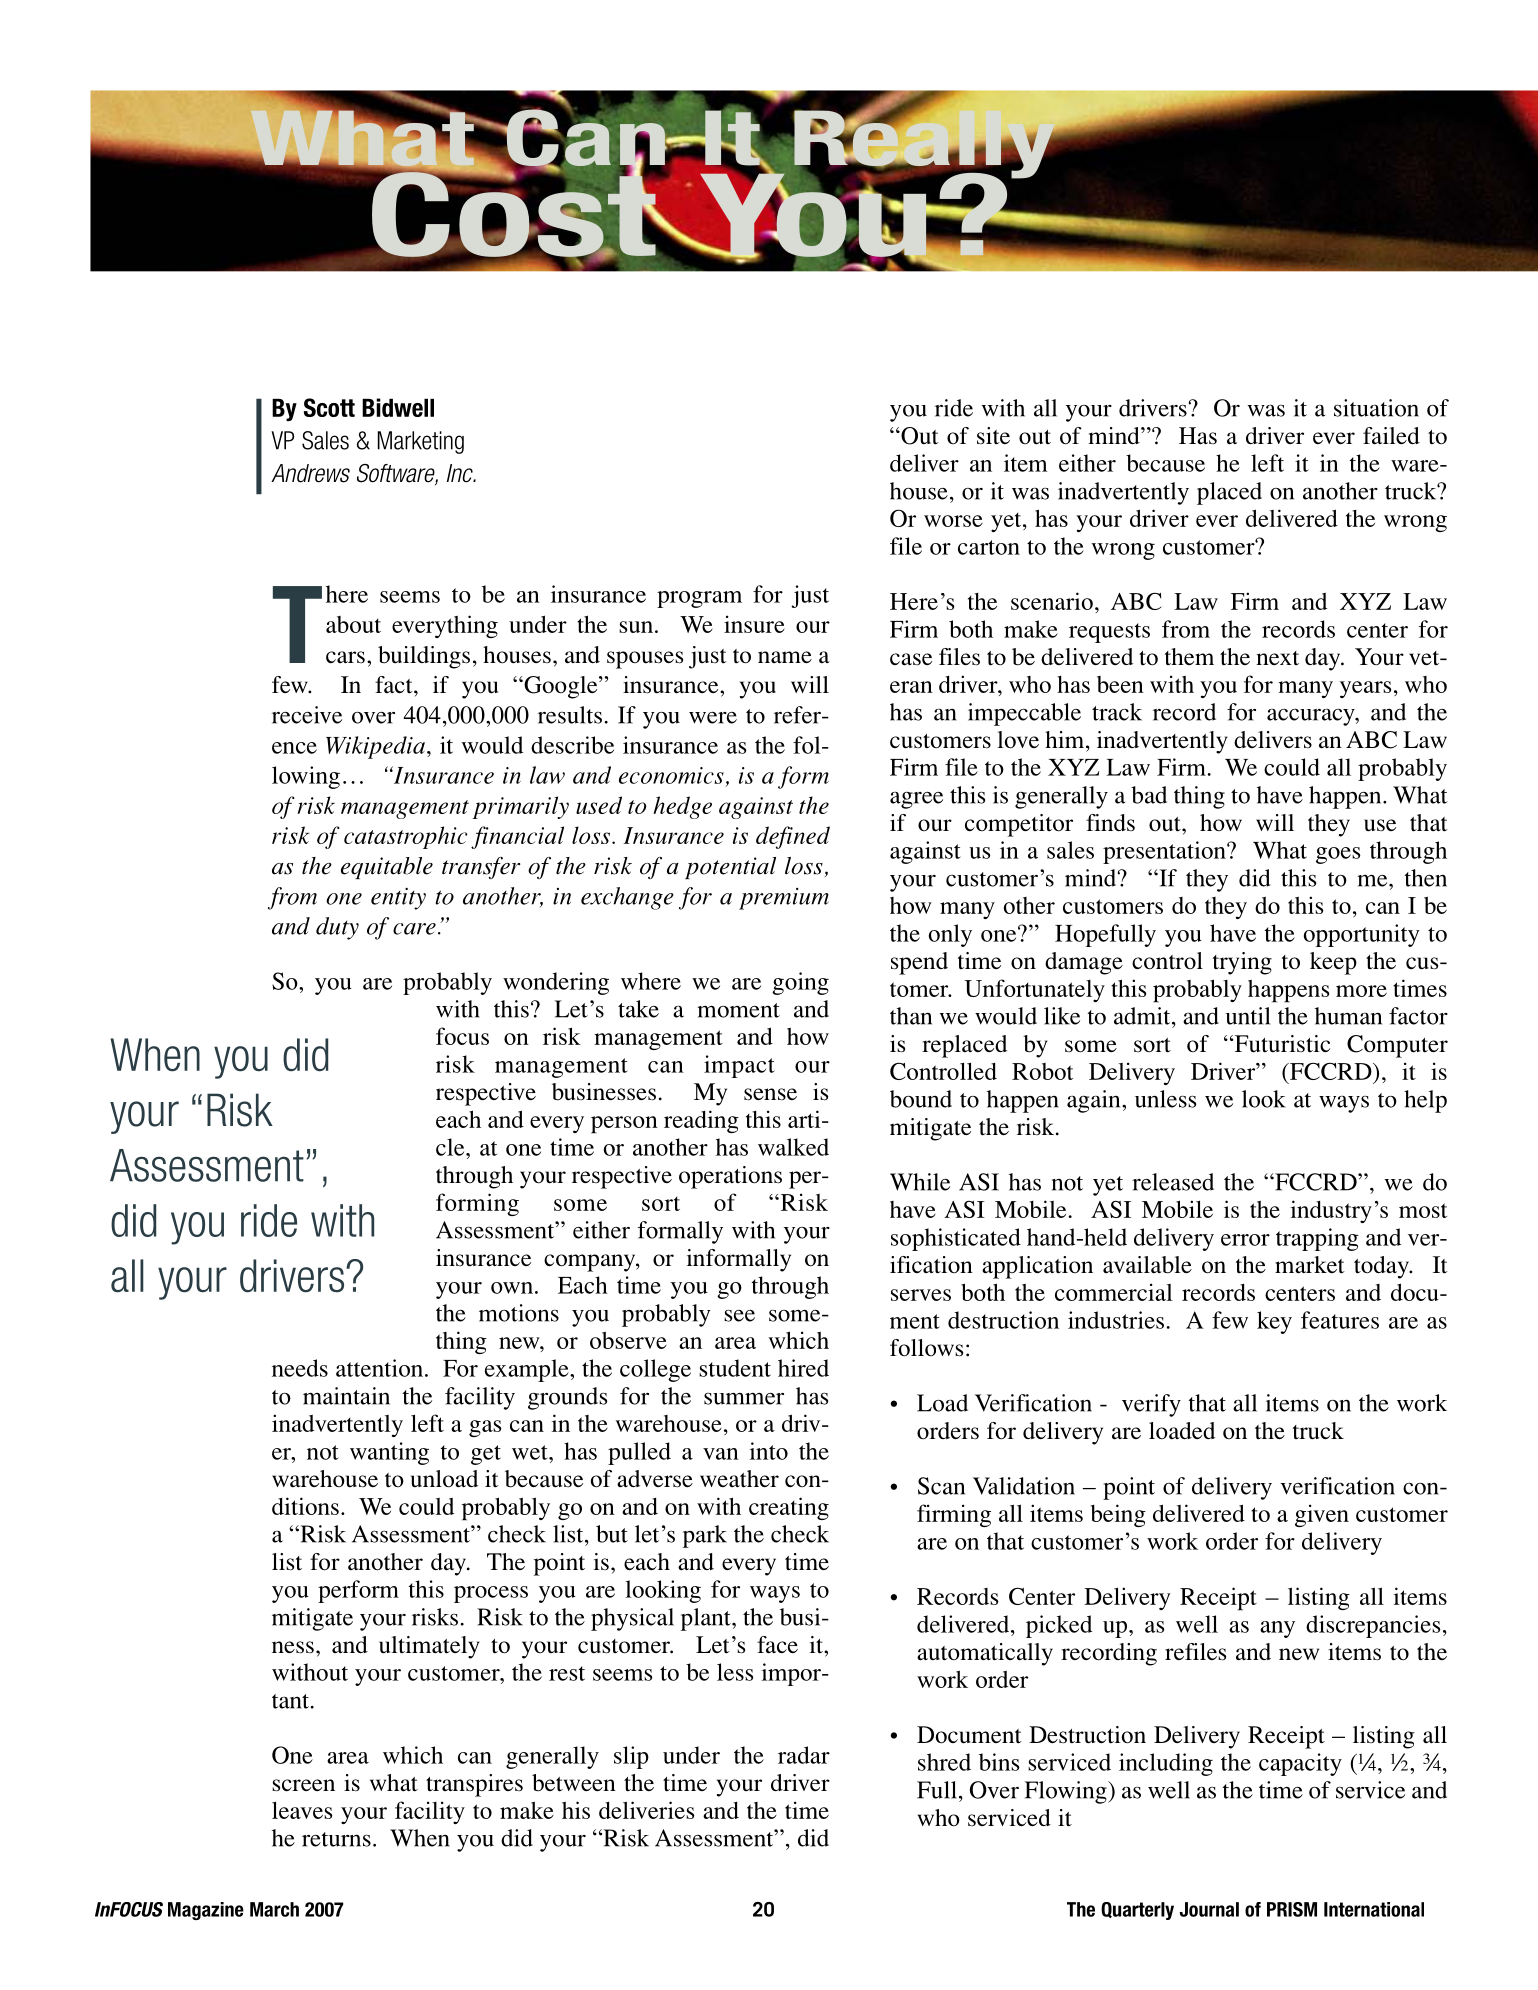  Describe the element at coordinates (1338, 855) in the screenshot. I see `goes` at that location.
